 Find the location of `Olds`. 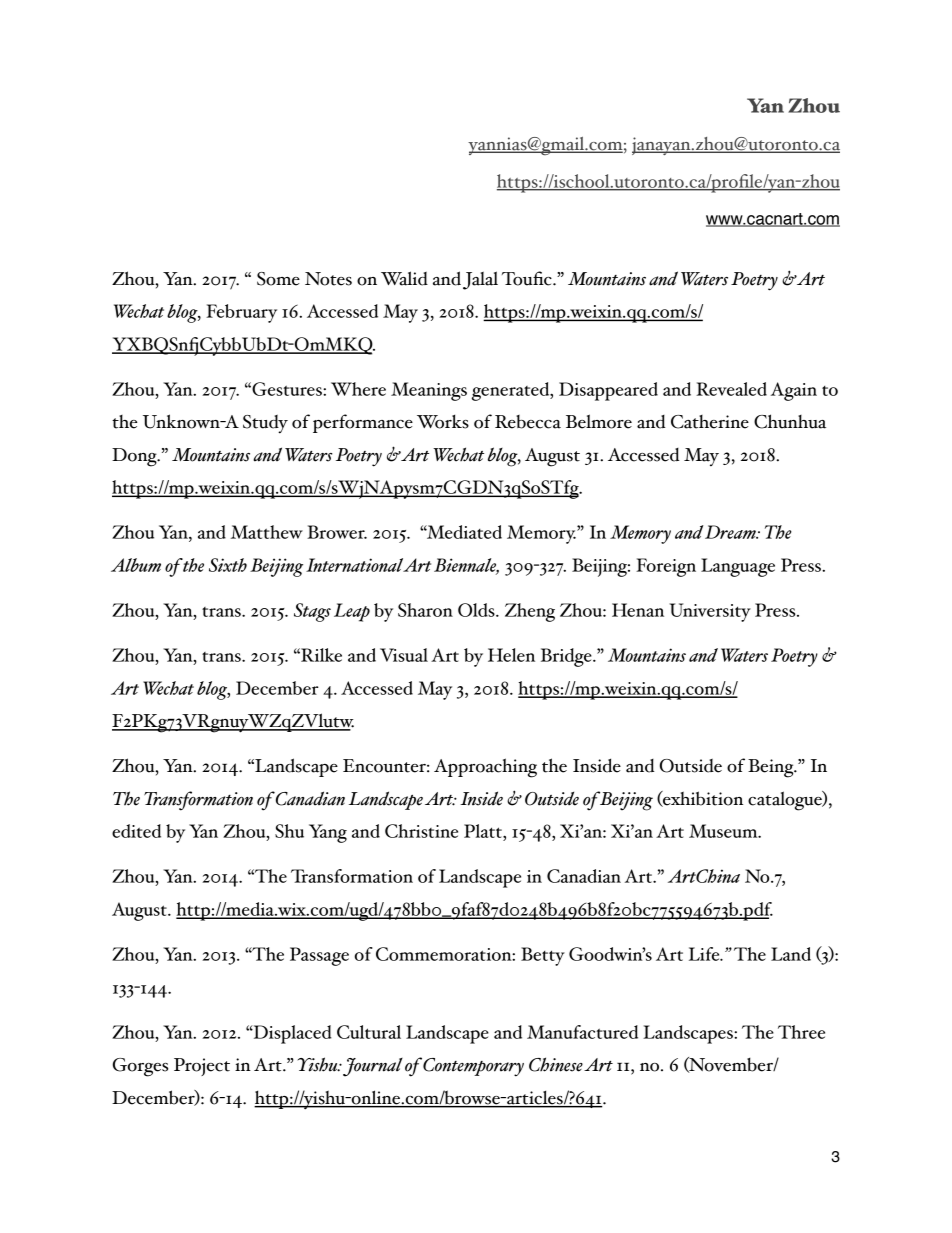

Olds is located at coordinates (477, 610).
